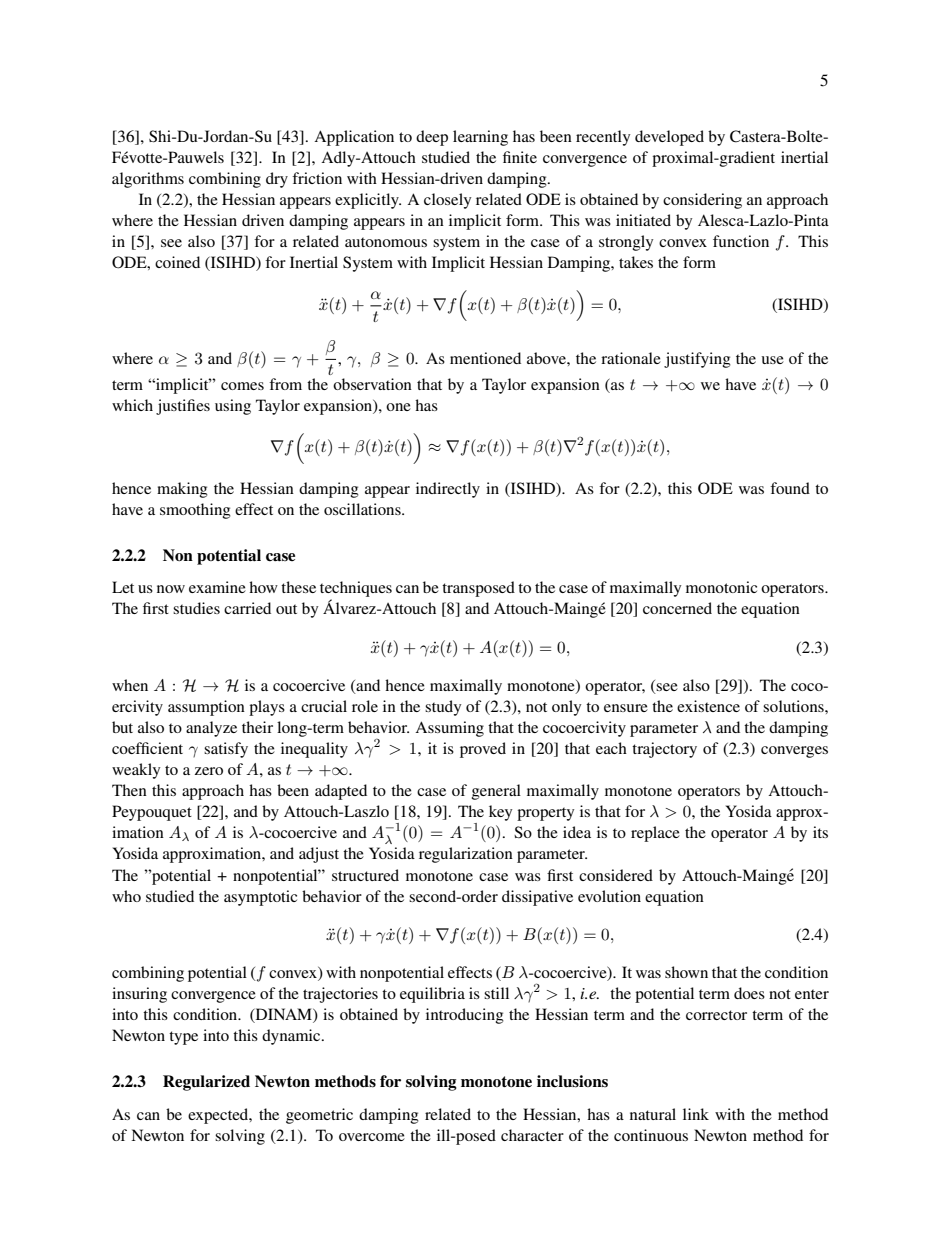 This page has width=952, height=1233. What do you see at coordinates (532, 1135) in the page?
I see `character` at bounding box center [532, 1135].
